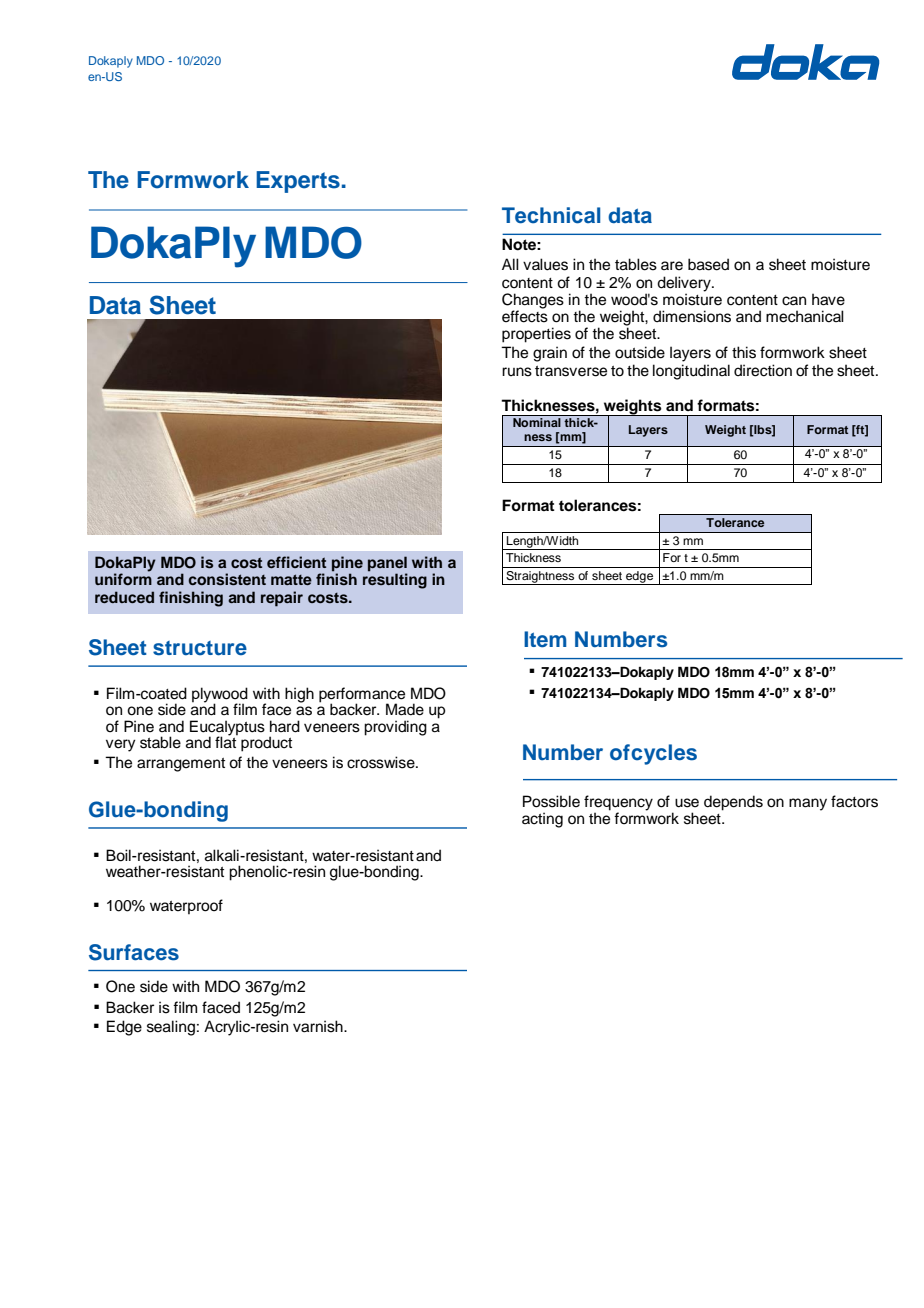  What do you see at coordinates (296, 562) in the screenshot?
I see `efficient` at bounding box center [296, 562].
